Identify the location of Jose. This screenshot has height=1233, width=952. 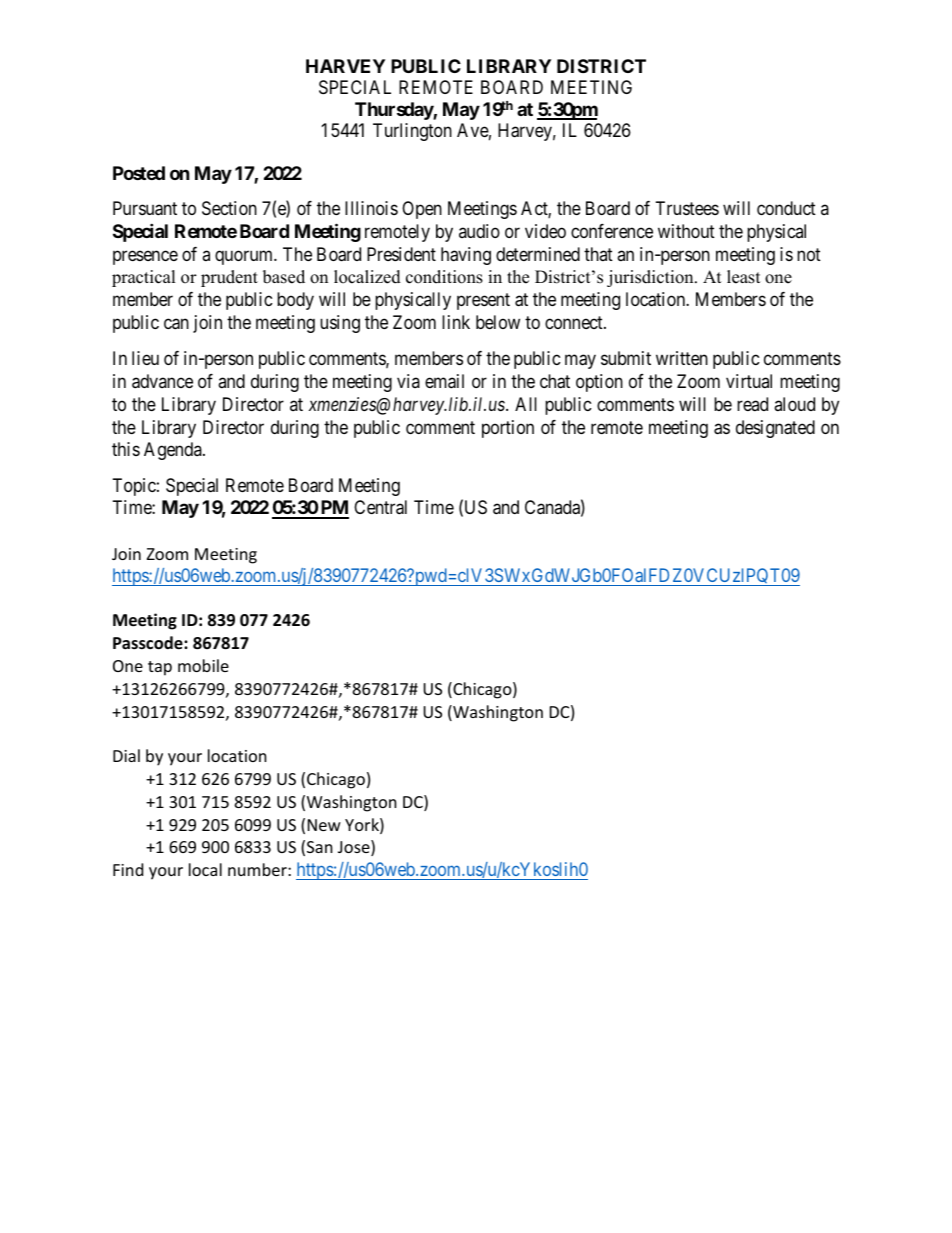
(355, 848).
